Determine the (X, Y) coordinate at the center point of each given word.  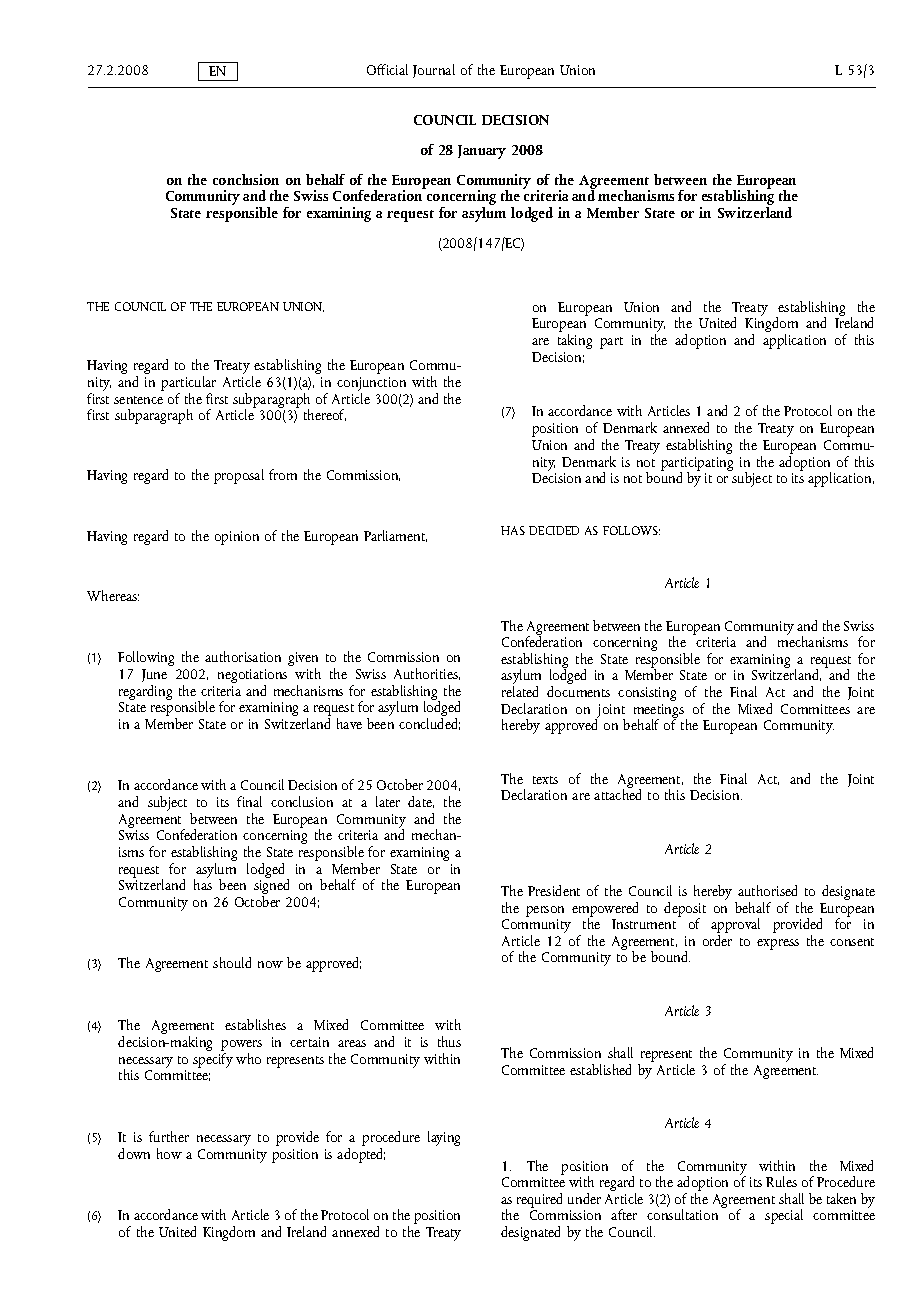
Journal (434, 71)
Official (387, 69)
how (169, 1153)
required (539, 1202)
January (482, 152)
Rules (781, 1181)
